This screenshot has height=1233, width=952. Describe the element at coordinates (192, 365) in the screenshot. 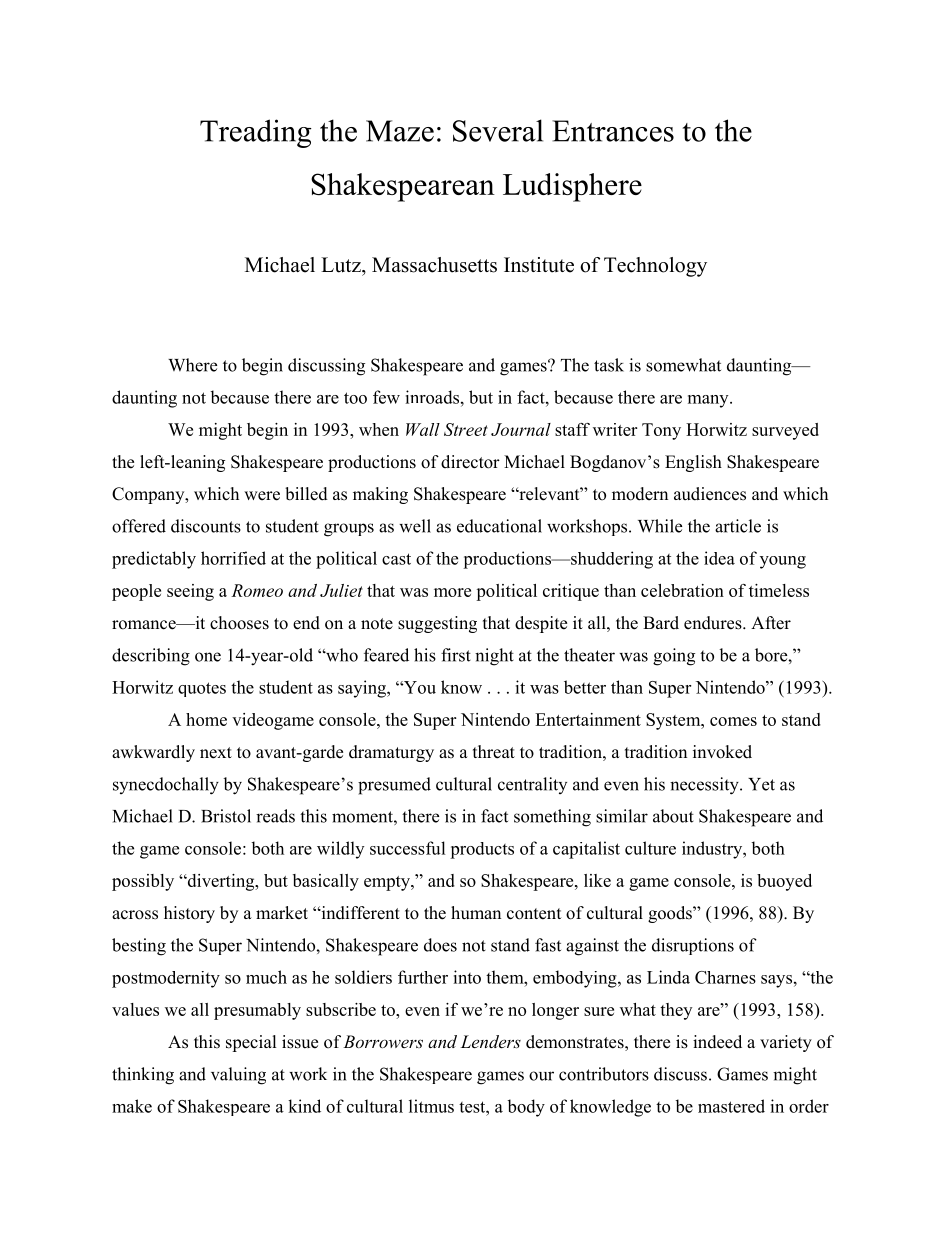

I see `Where` at that location.
